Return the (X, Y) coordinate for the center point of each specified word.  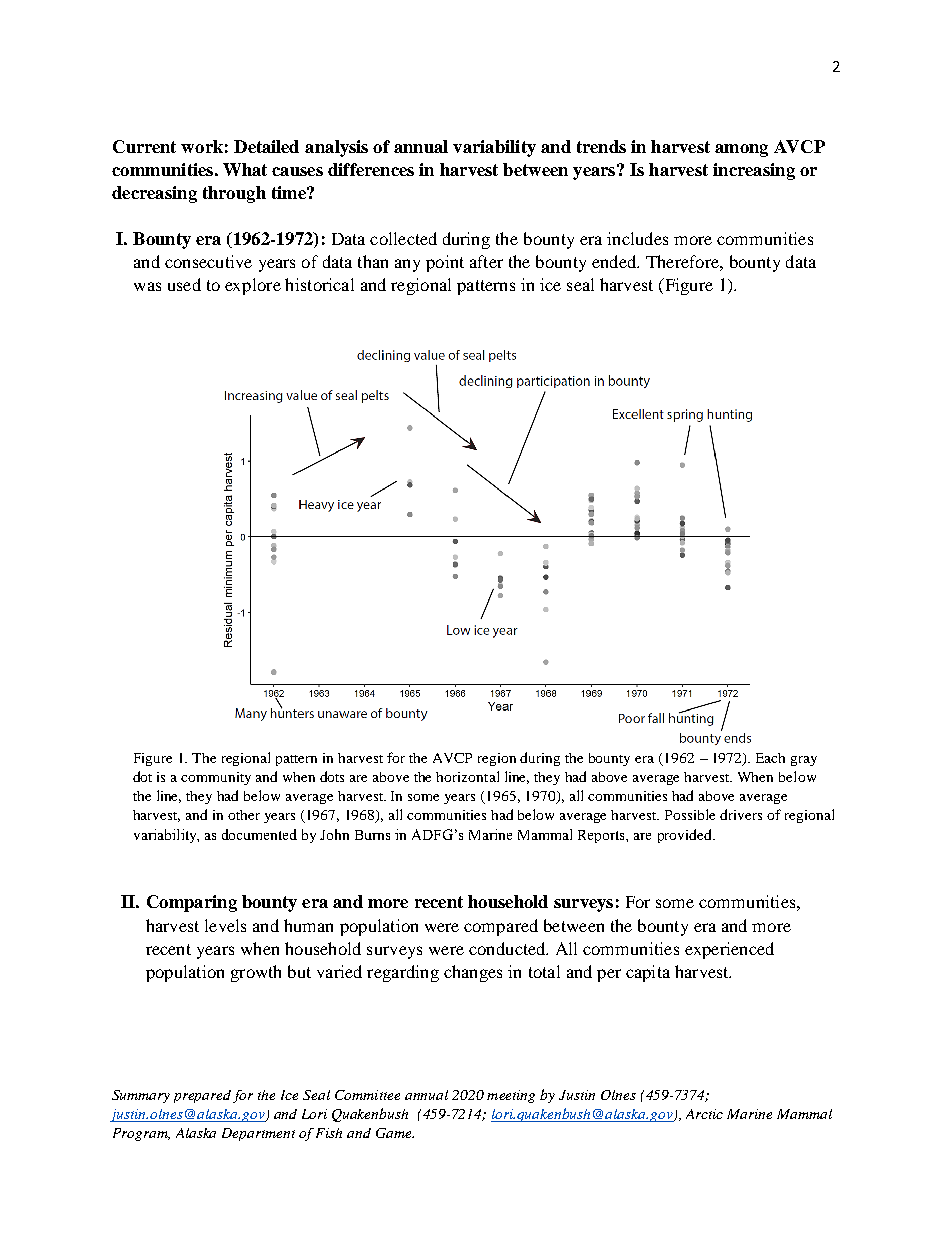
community (216, 778)
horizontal (467, 776)
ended (615, 261)
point (445, 263)
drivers (741, 814)
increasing (754, 171)
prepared (202, 1096)
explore (253, 286)
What (245, 169)
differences (371, 169)
